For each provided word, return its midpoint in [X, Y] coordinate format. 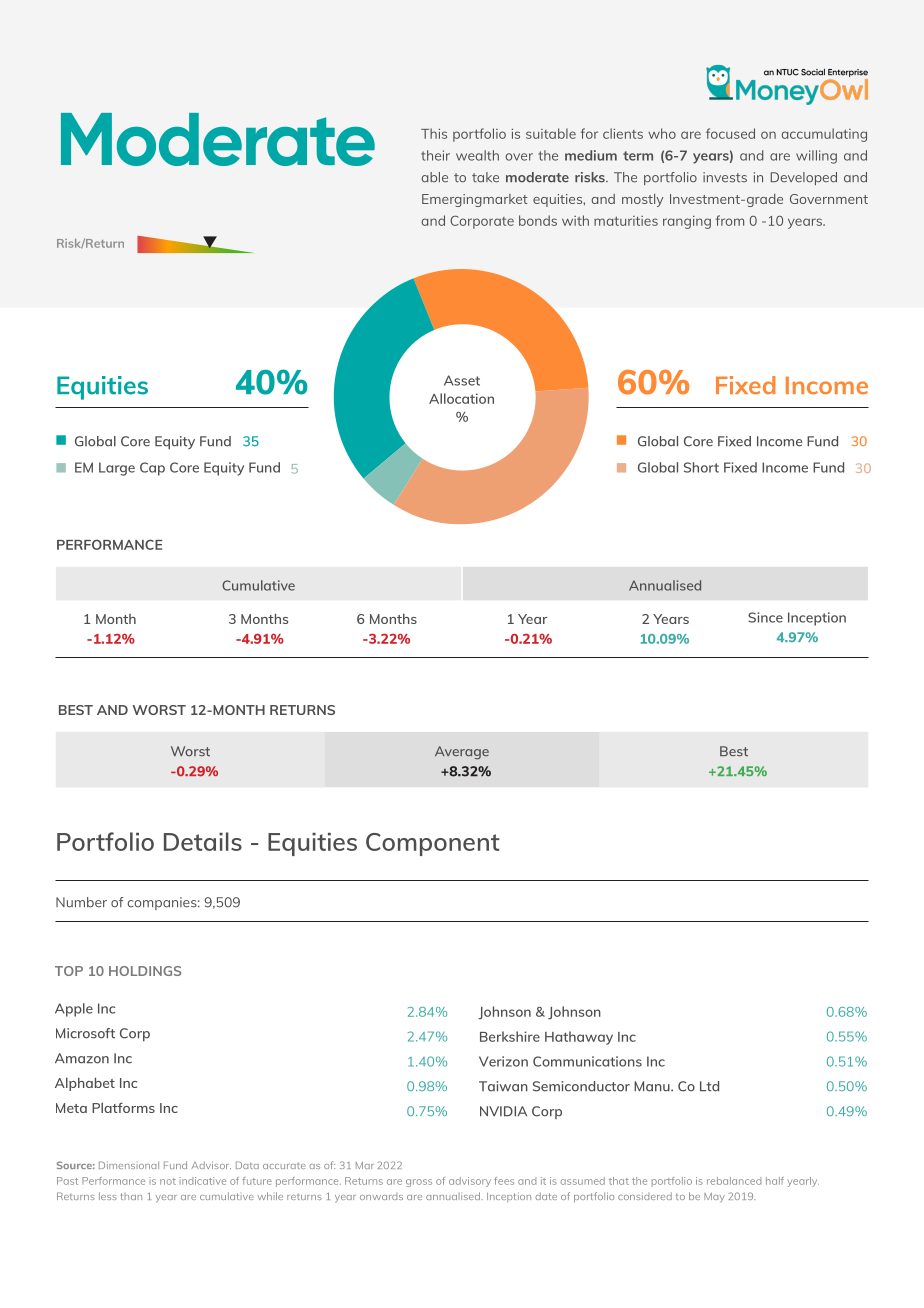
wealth [477, 155]
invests [725, 177]
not [168, 1181]
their [435, 155]
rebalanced [734, 1181]
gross [419, 1183]
